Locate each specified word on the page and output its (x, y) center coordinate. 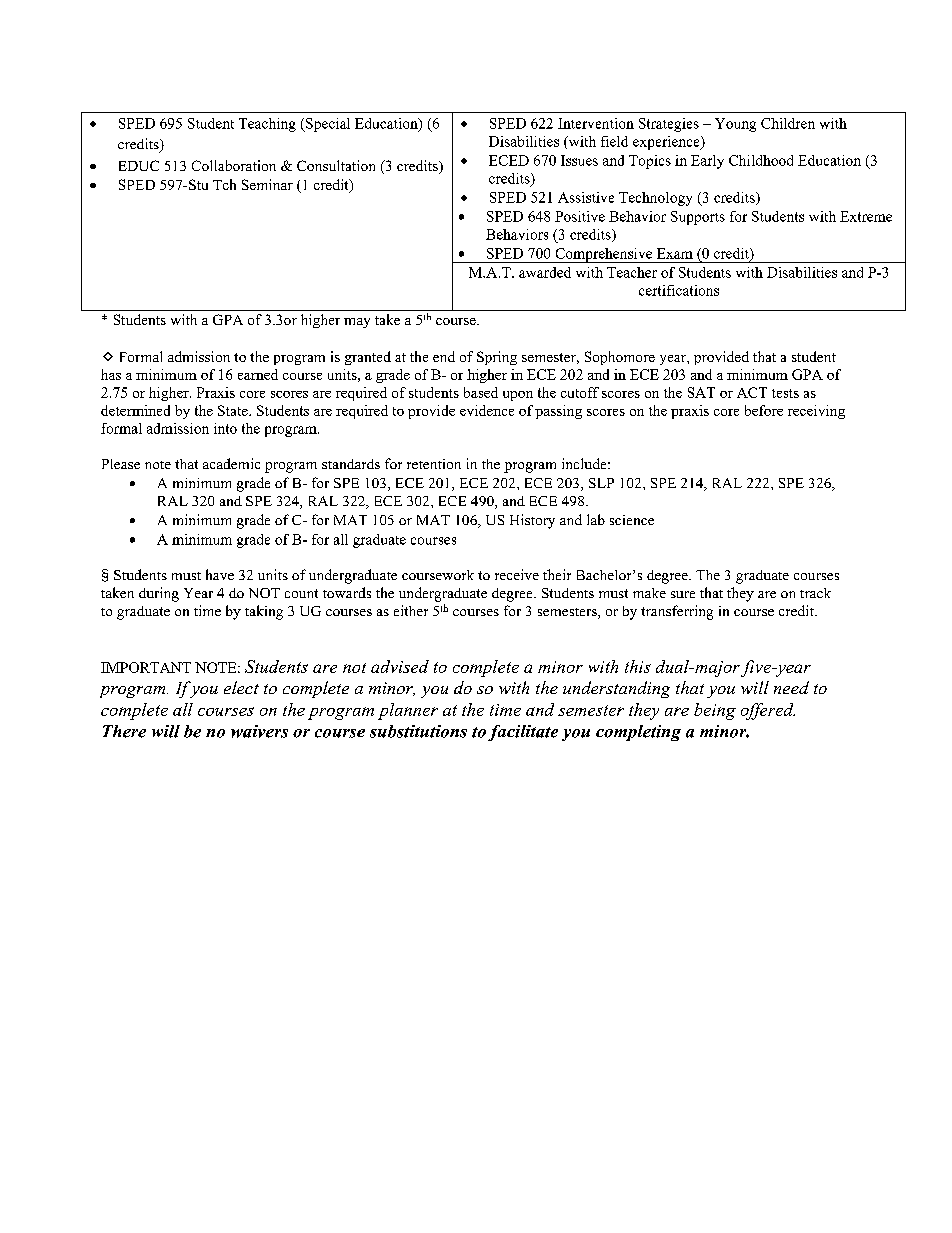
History (532, 521)
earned (258, 374)
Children (788, 123)
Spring (497, 358)
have (220, 574)
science (632, 520)
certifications (679, 290)
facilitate (523, 733)
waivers (259, 731)
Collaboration (234, 165)
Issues (579, 160)
